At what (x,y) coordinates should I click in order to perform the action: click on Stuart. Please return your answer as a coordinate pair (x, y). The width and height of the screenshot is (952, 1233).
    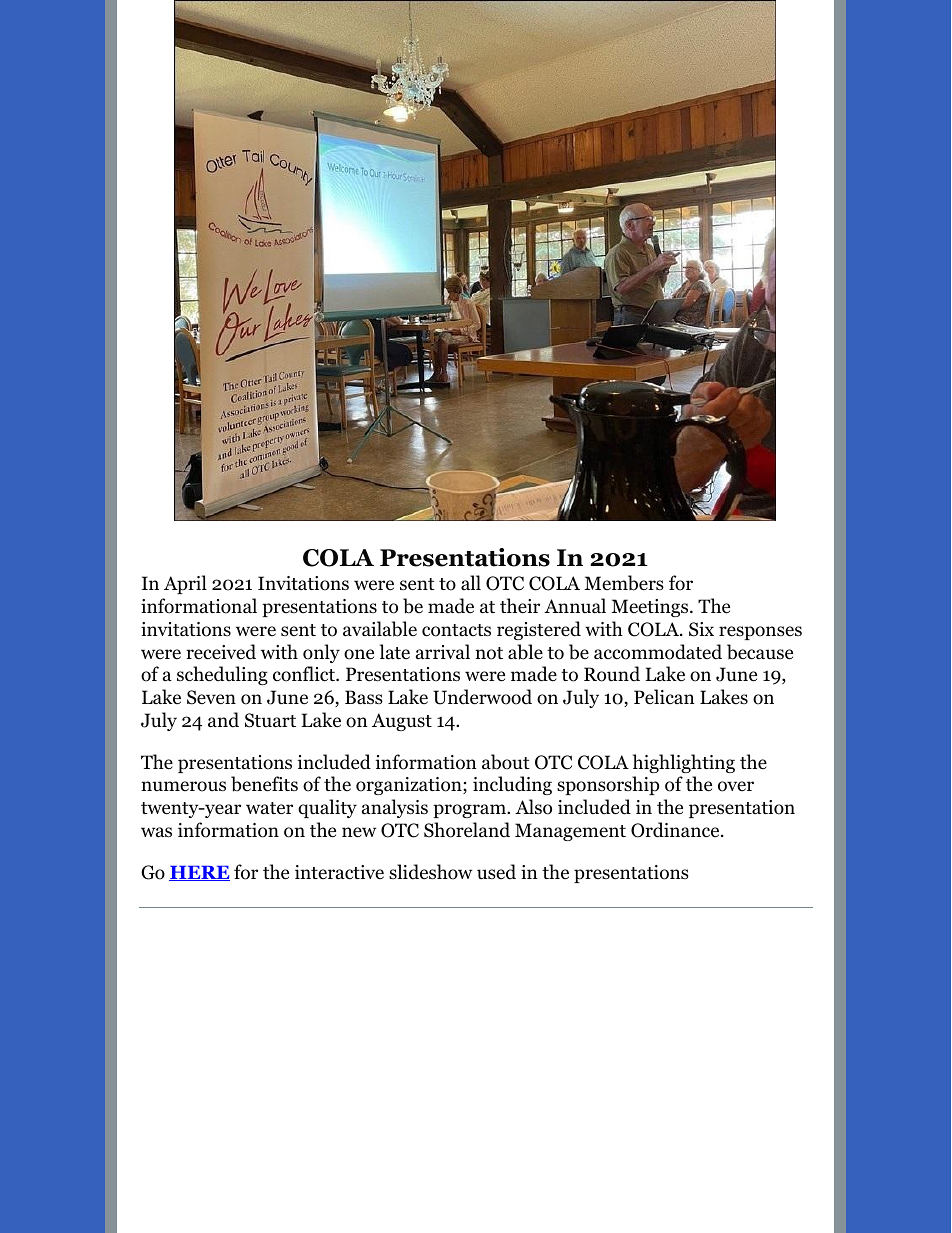
    Looking at the image, I should click on (270, 720).
